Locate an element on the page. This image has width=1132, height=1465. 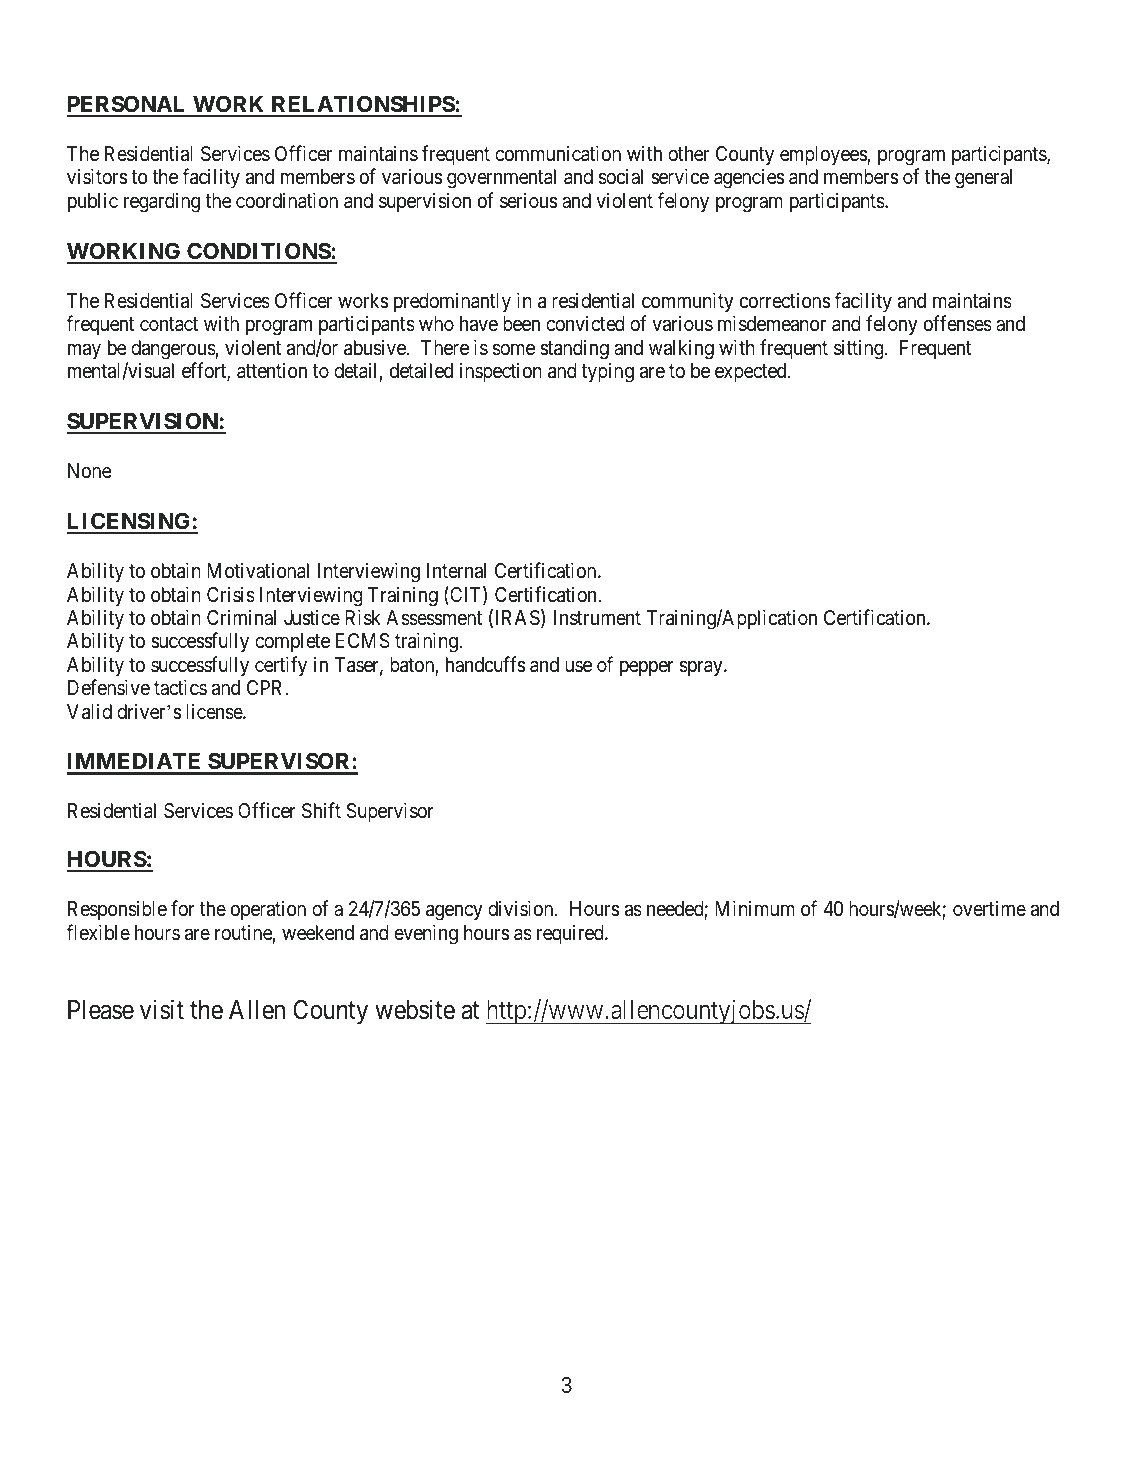
employees is located at coordinates (824, 156).
